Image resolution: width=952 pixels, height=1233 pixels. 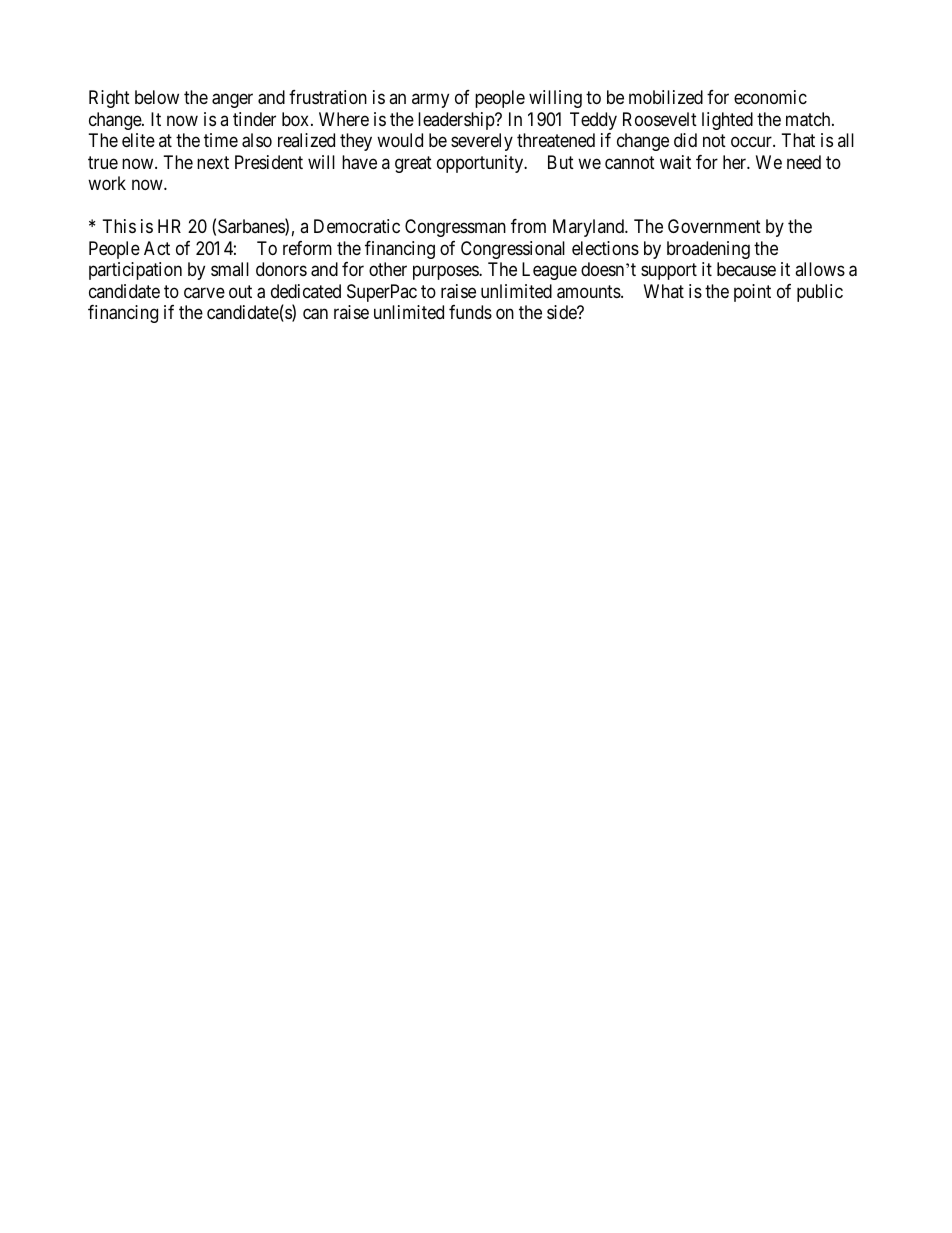 I want to click on carve, so click(x=204, y=293).
